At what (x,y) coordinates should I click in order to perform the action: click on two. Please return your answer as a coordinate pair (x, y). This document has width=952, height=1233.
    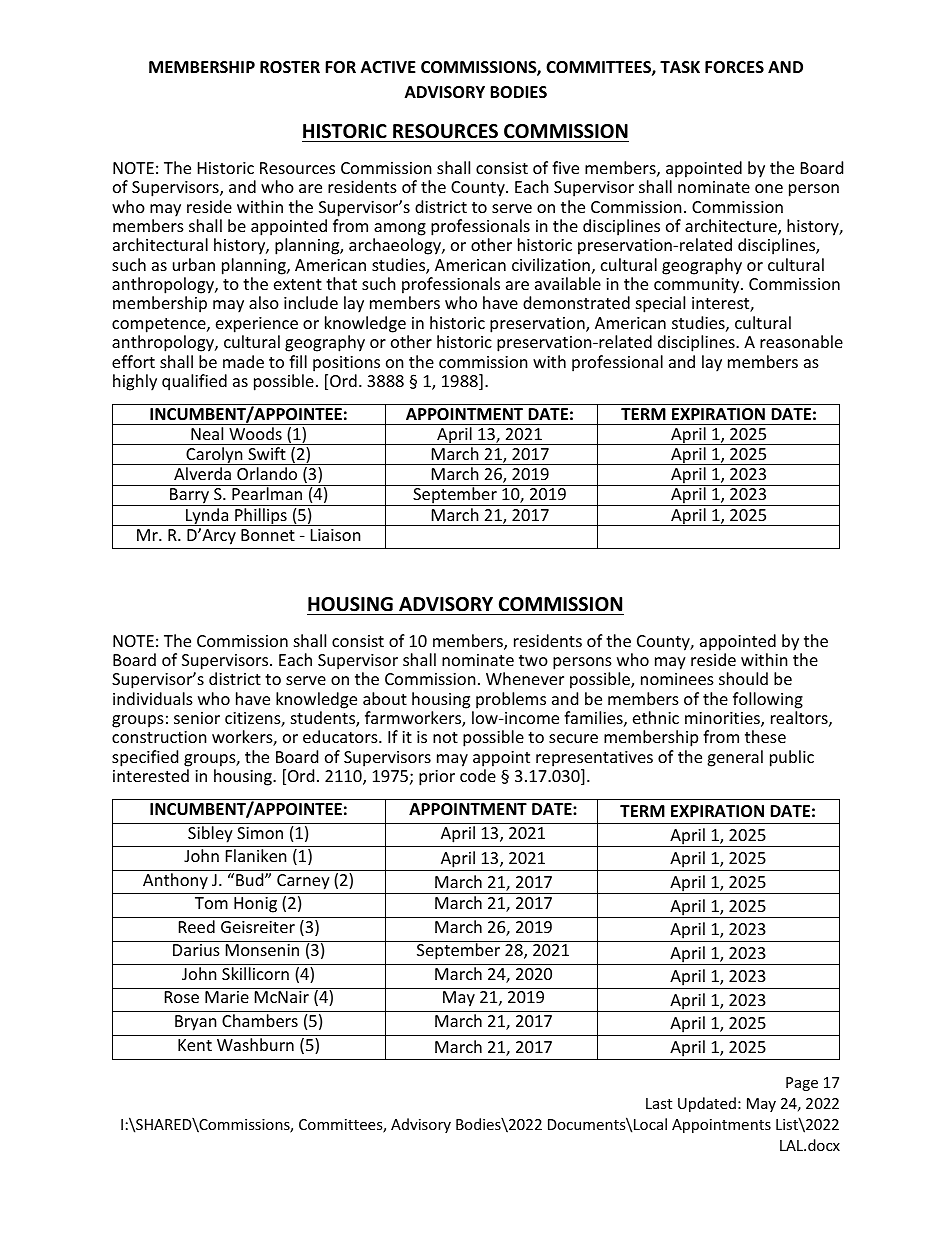
    Looking at the image, I should click on (533, 660).
